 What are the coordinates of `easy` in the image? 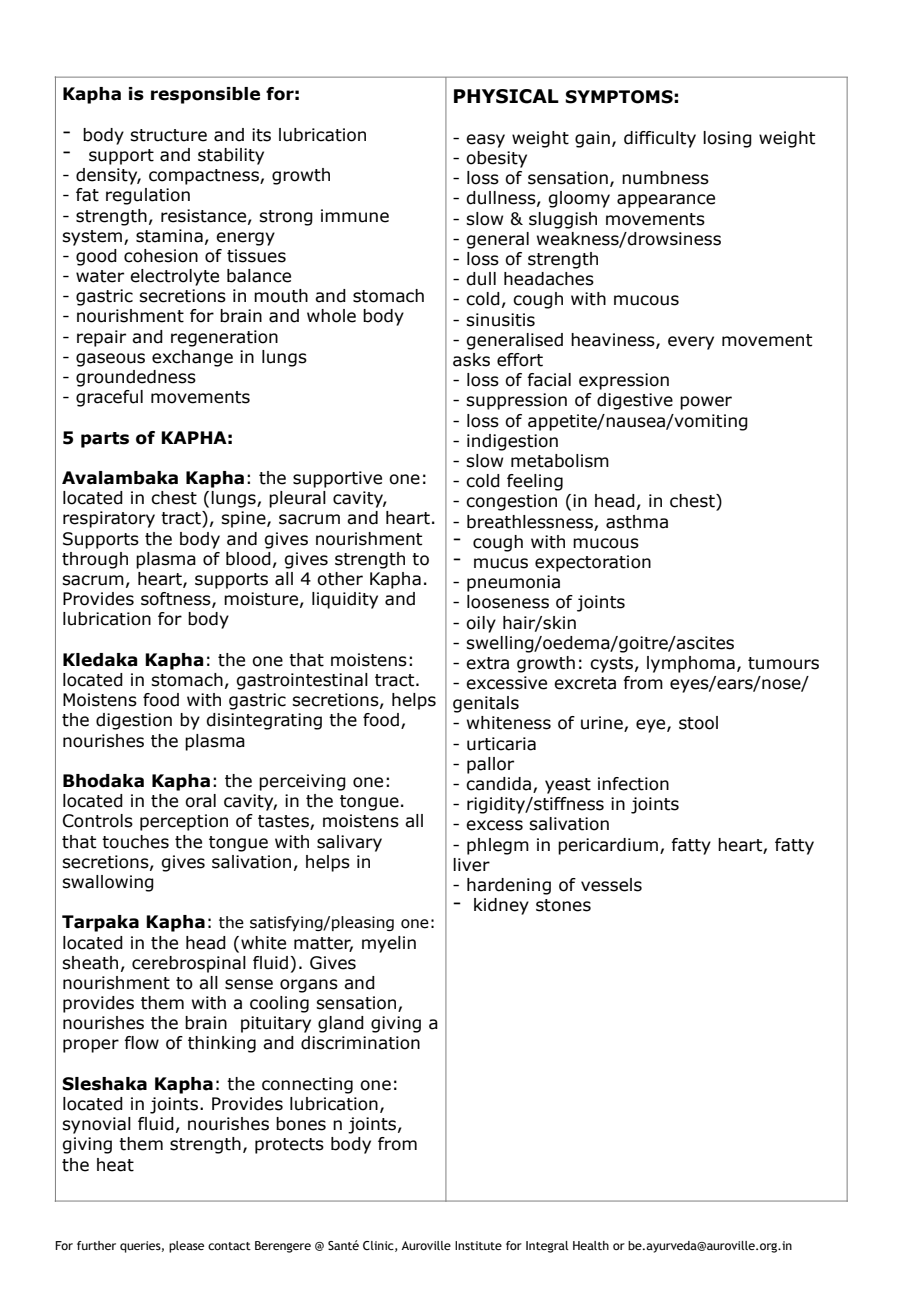 It's located at (485, 141).
